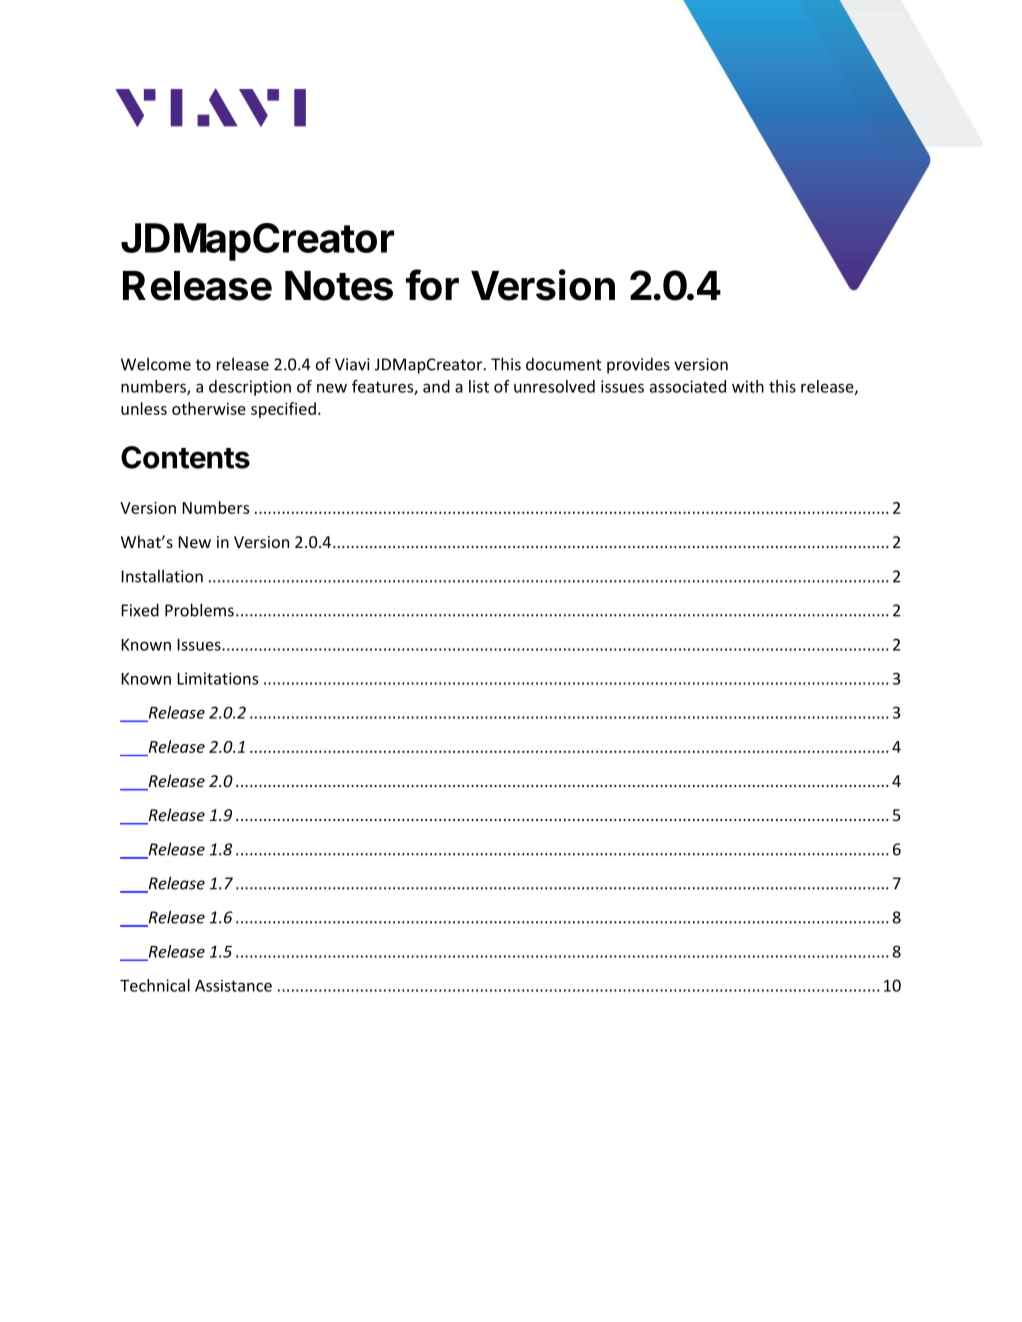  What do you see at coordinates (162, 576) in the image?
I see `Installation` at bounding box center [162, 576].
